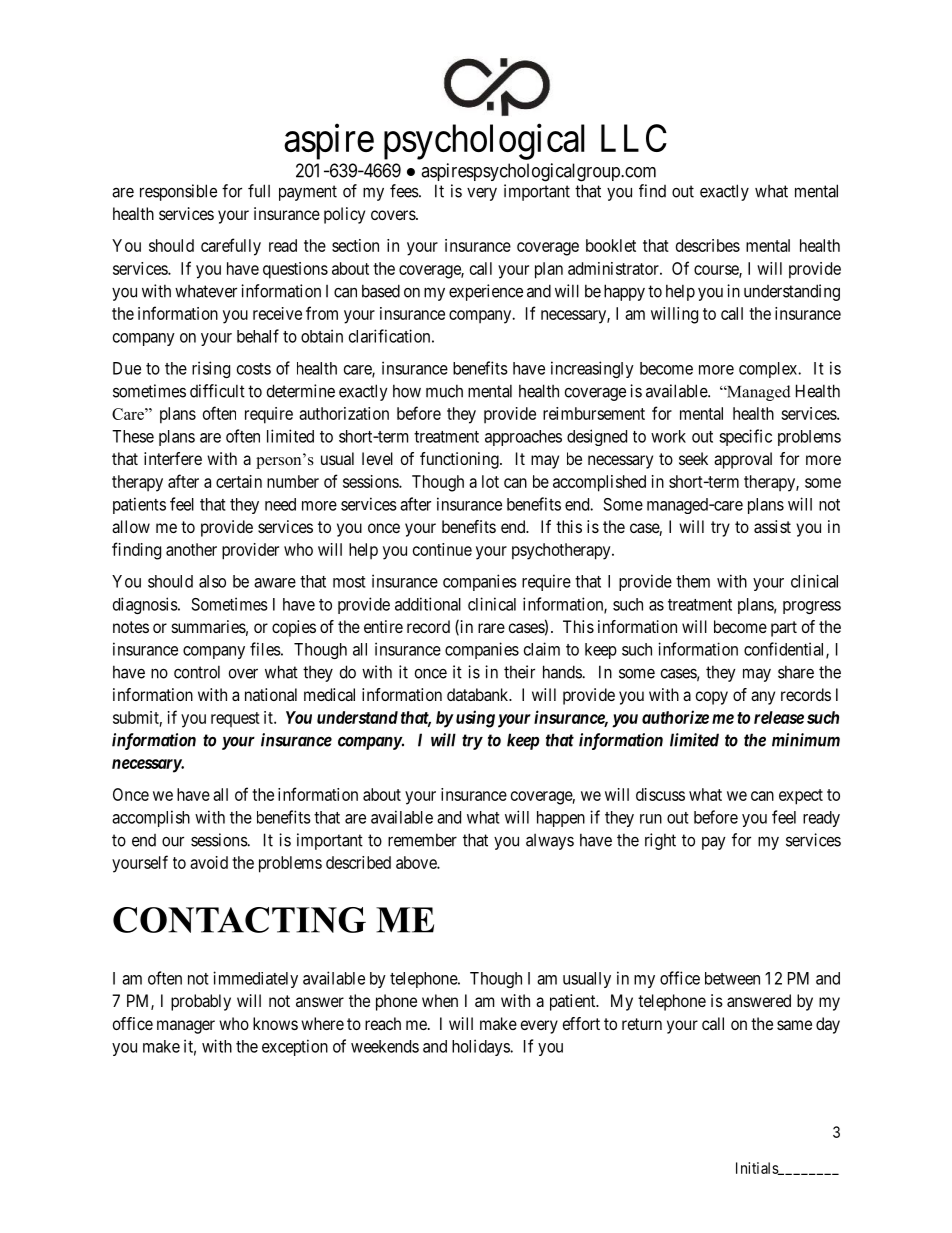 The image size is (952, 1233). I want to click on them, so click(693, 581).
